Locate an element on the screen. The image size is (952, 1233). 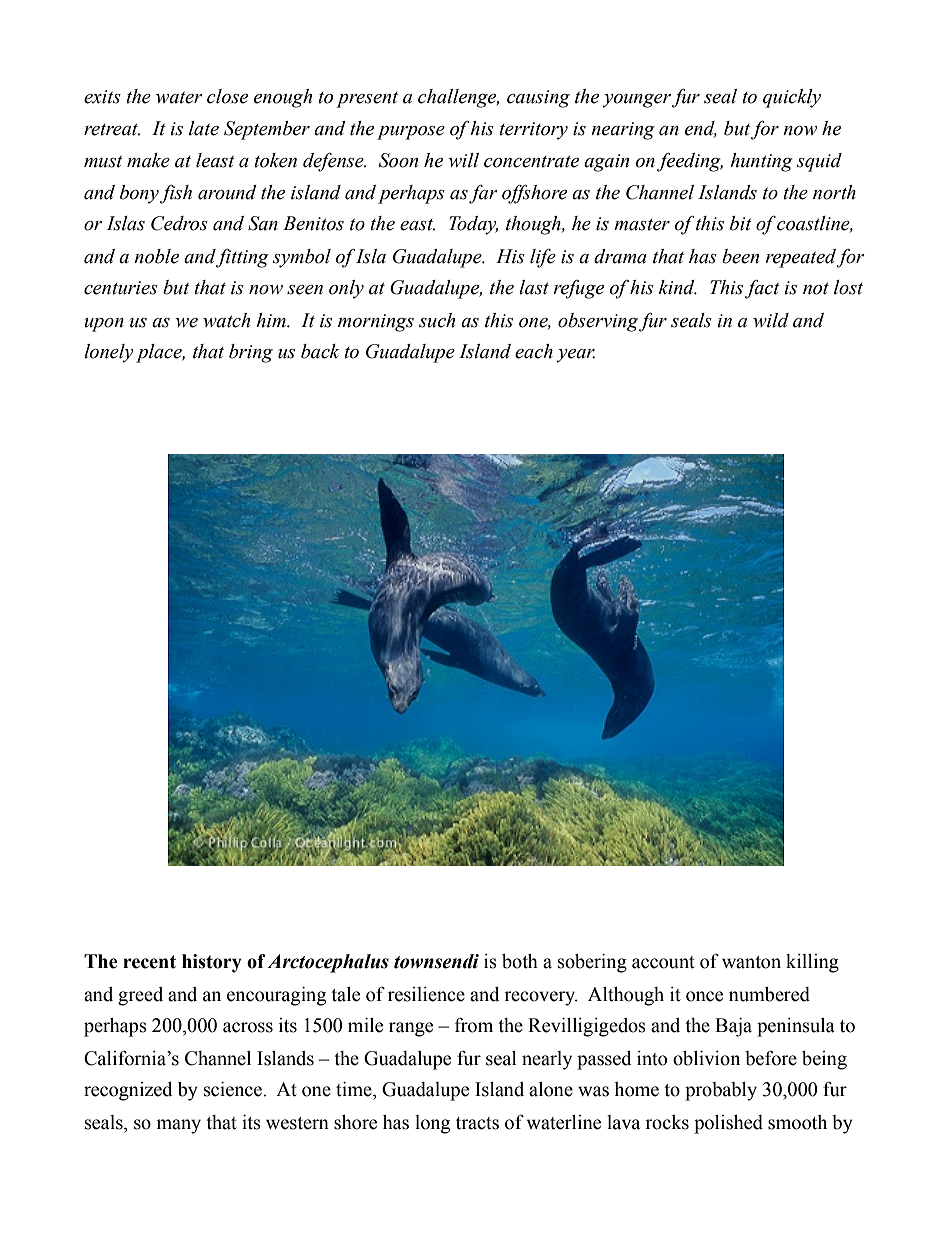
hunting is located at coordinates (761, 162).
